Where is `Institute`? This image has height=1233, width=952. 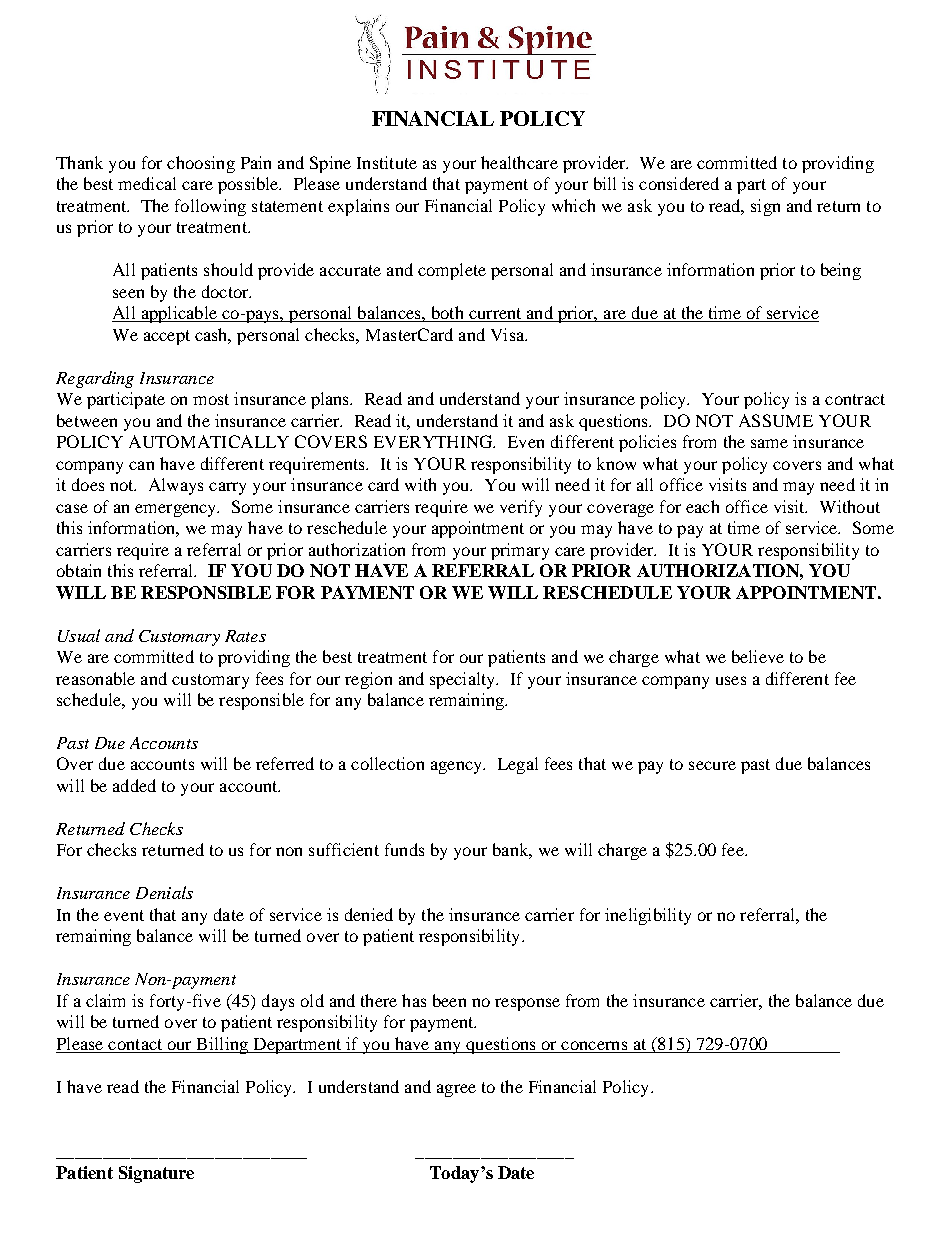 Institute is located at coordinates (387, 162).
